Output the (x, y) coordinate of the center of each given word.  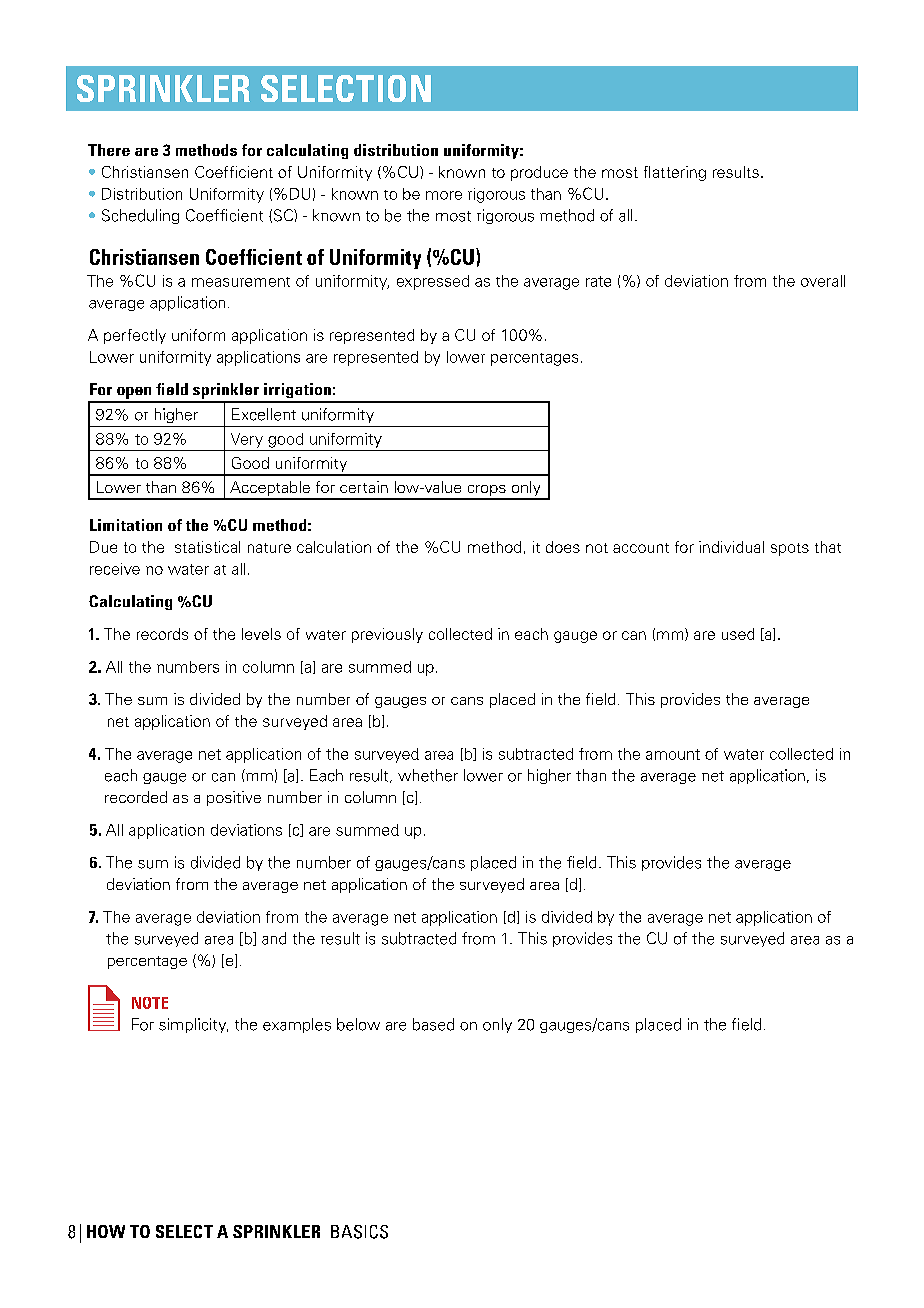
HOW (106, 1231)
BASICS (359, 1232)
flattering (675, 173)
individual (731, 547)
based (433, 1024)
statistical (207, 547)
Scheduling (140, 216)
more (444, 195)
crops (486, 492)
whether (428, 775)
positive (234, 798)
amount (673, 754)
